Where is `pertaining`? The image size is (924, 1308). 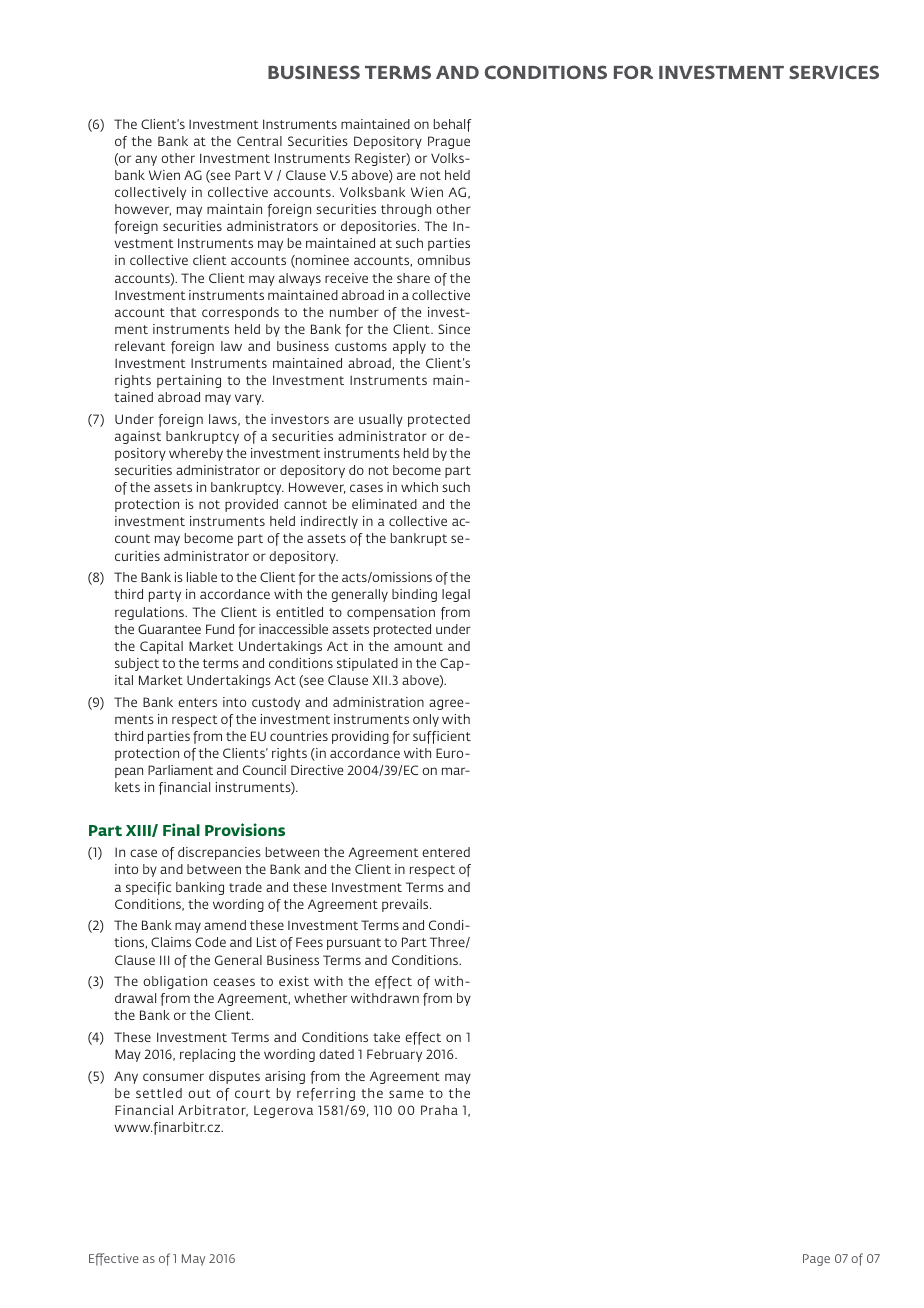 pertaining is located at coordinates (189, 381).
